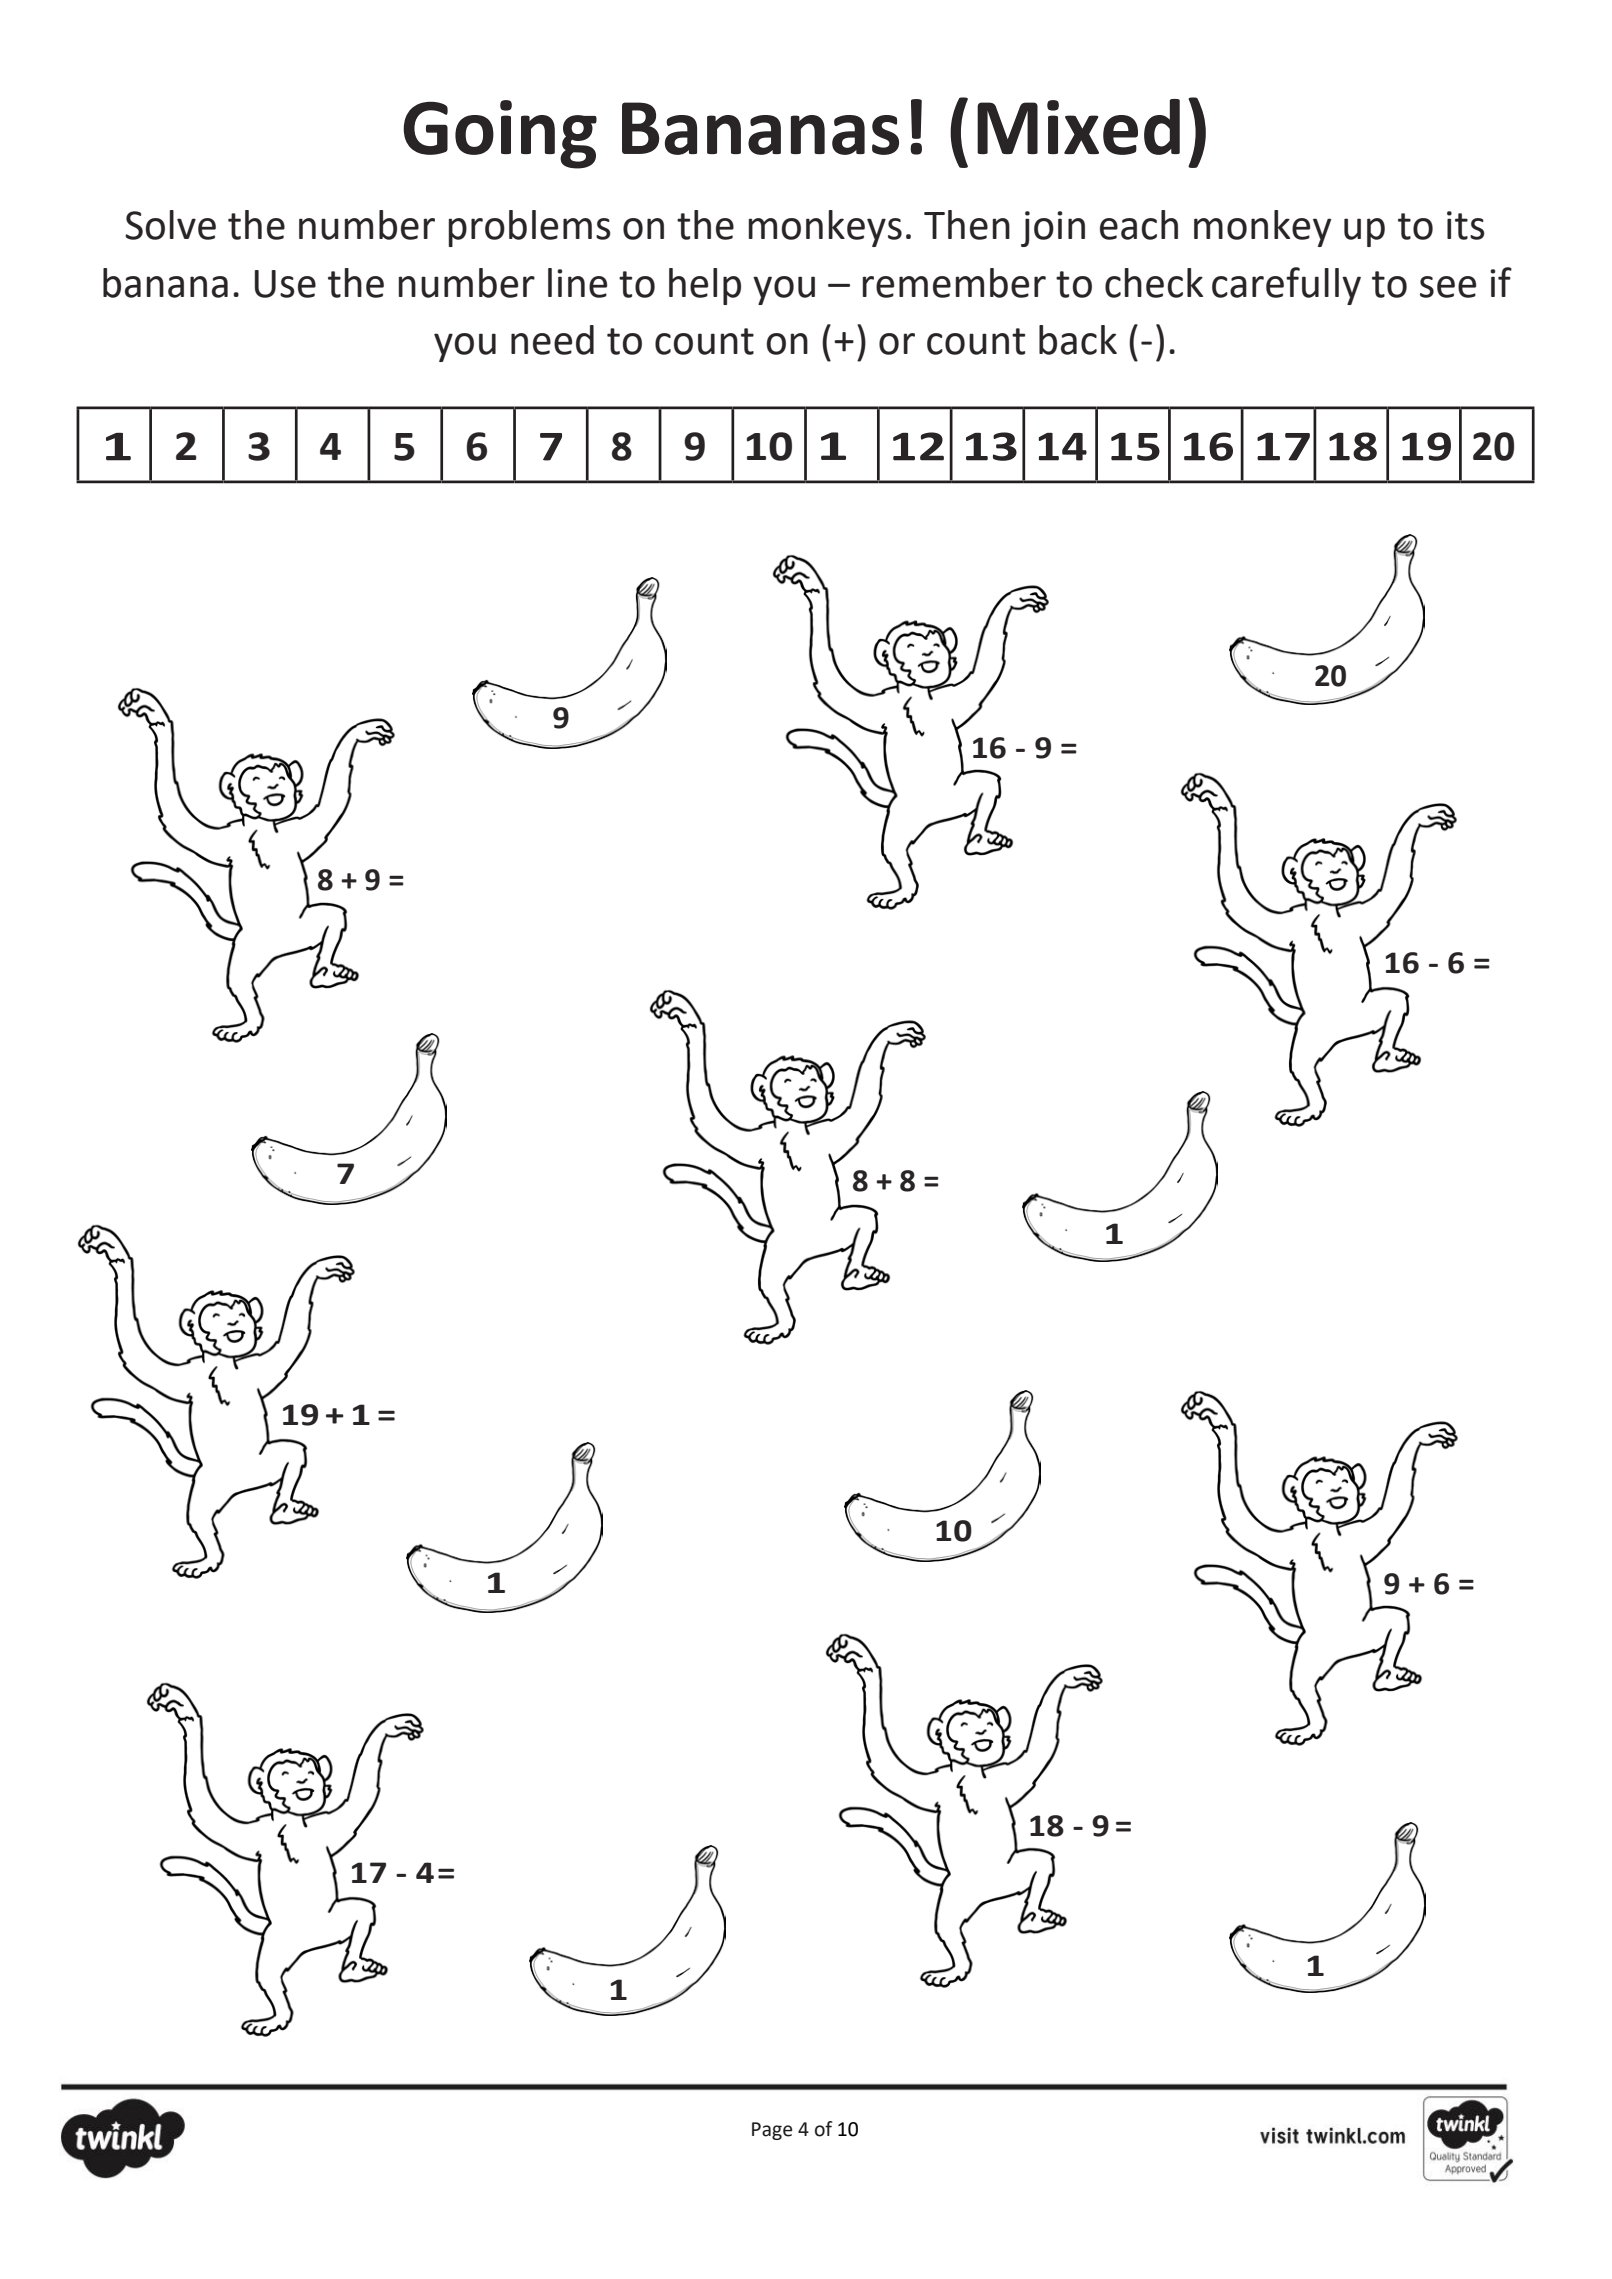 This page has height=2279, width=1612. Describe the element at coordinates (285, 284) in the page. I see `Use` at that location.
